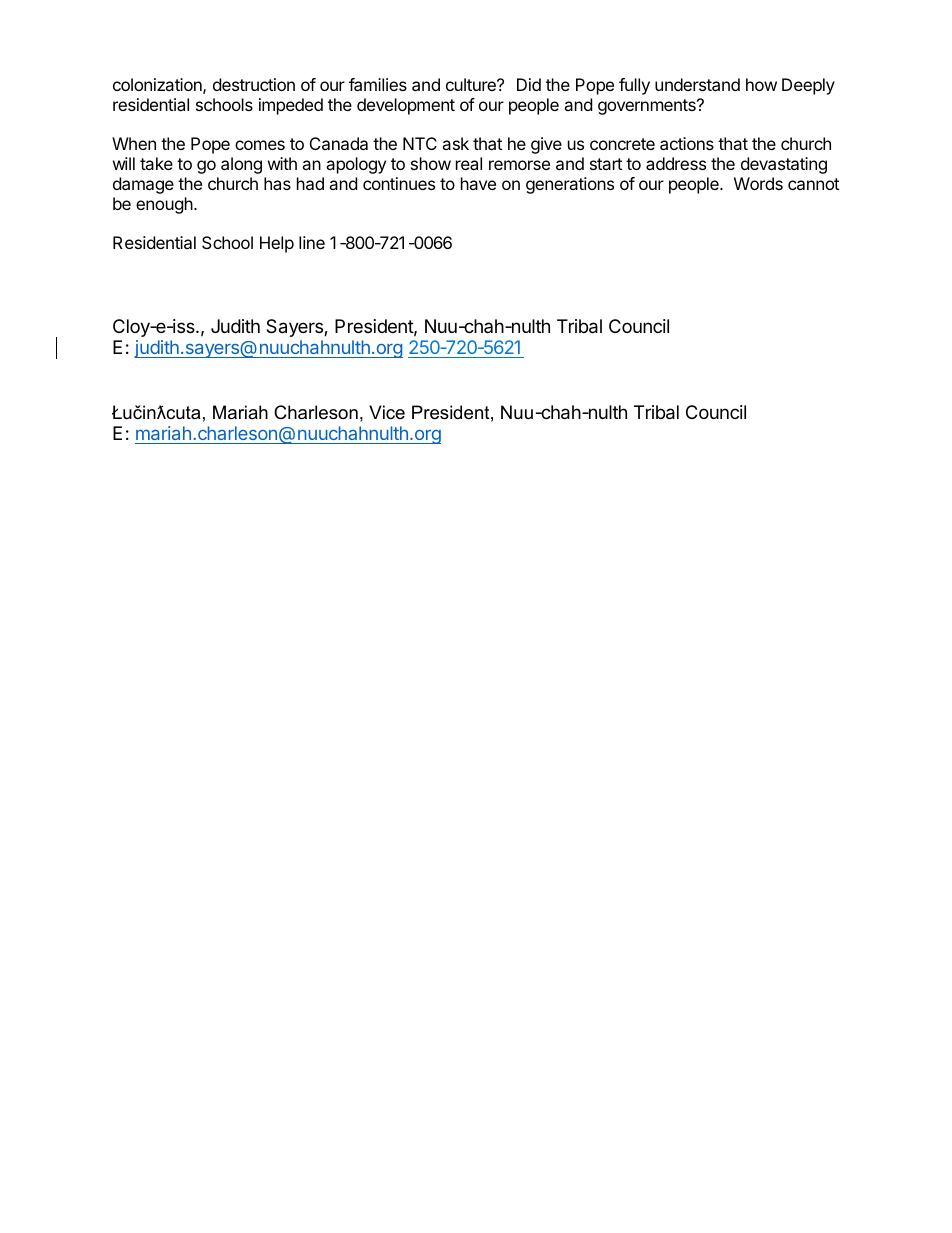 The height and width of the screenshot is (1233, 952). What do you see at coordinates (164, 205) in the screenshot?
I see `enough` at bounding box center [164, 205].
